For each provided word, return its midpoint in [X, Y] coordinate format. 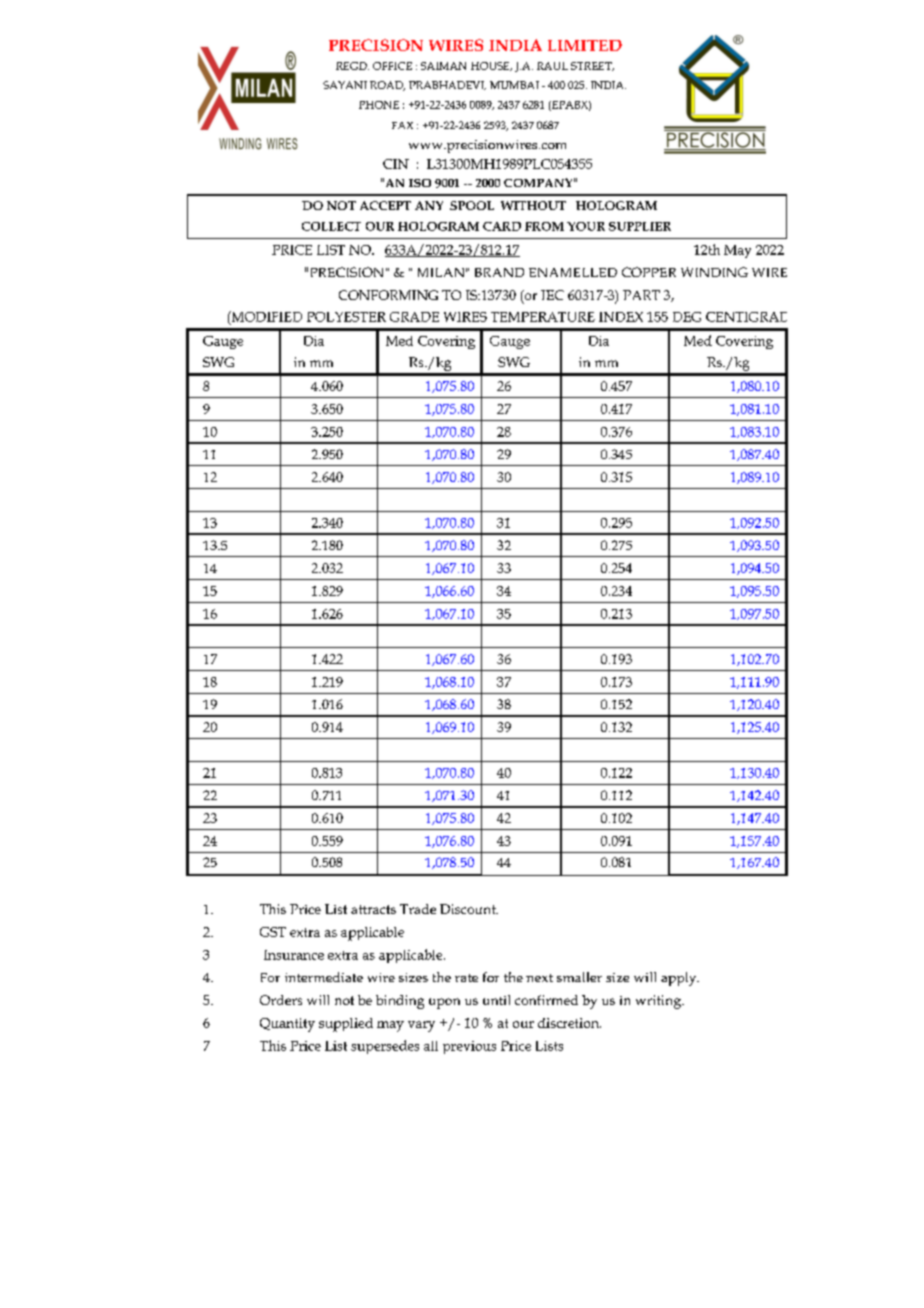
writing [659, 1002]
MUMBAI [514, 85]
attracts [373, 909]
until [496, 1000]
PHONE [379, 105]
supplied [346, 1025]
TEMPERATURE [543, 317]
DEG [687, 317]
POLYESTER [346, 317]
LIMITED [585, 45]
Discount [469, 909]
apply [680, 979]
